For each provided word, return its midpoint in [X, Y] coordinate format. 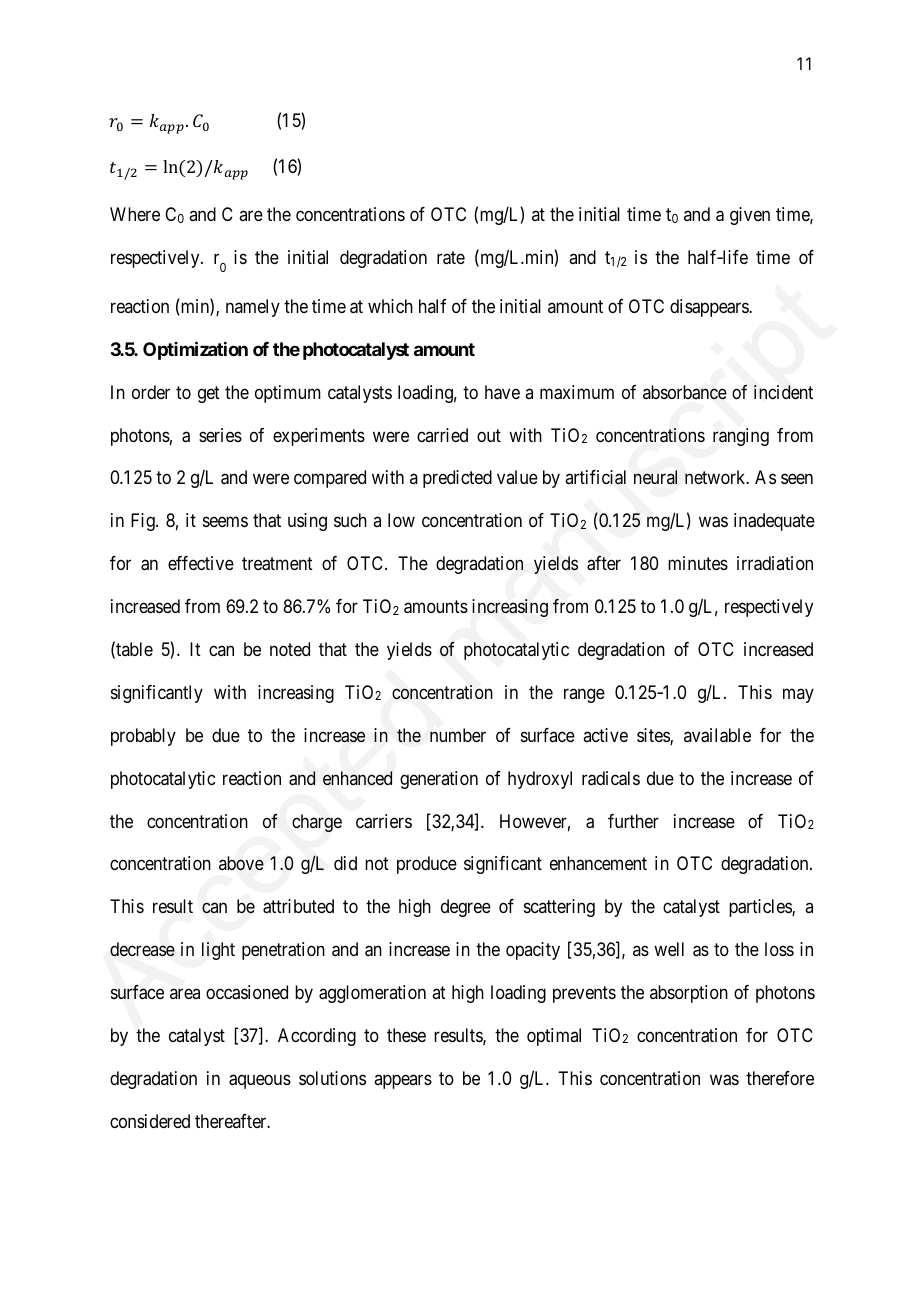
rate [451, 258]
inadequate [774, 522]
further [633, 821]
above [241, 863]
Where [135, 214]
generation [439, 780]
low [401, 520]
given [750, 216]
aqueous [260, 1081]
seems [225, 522]
